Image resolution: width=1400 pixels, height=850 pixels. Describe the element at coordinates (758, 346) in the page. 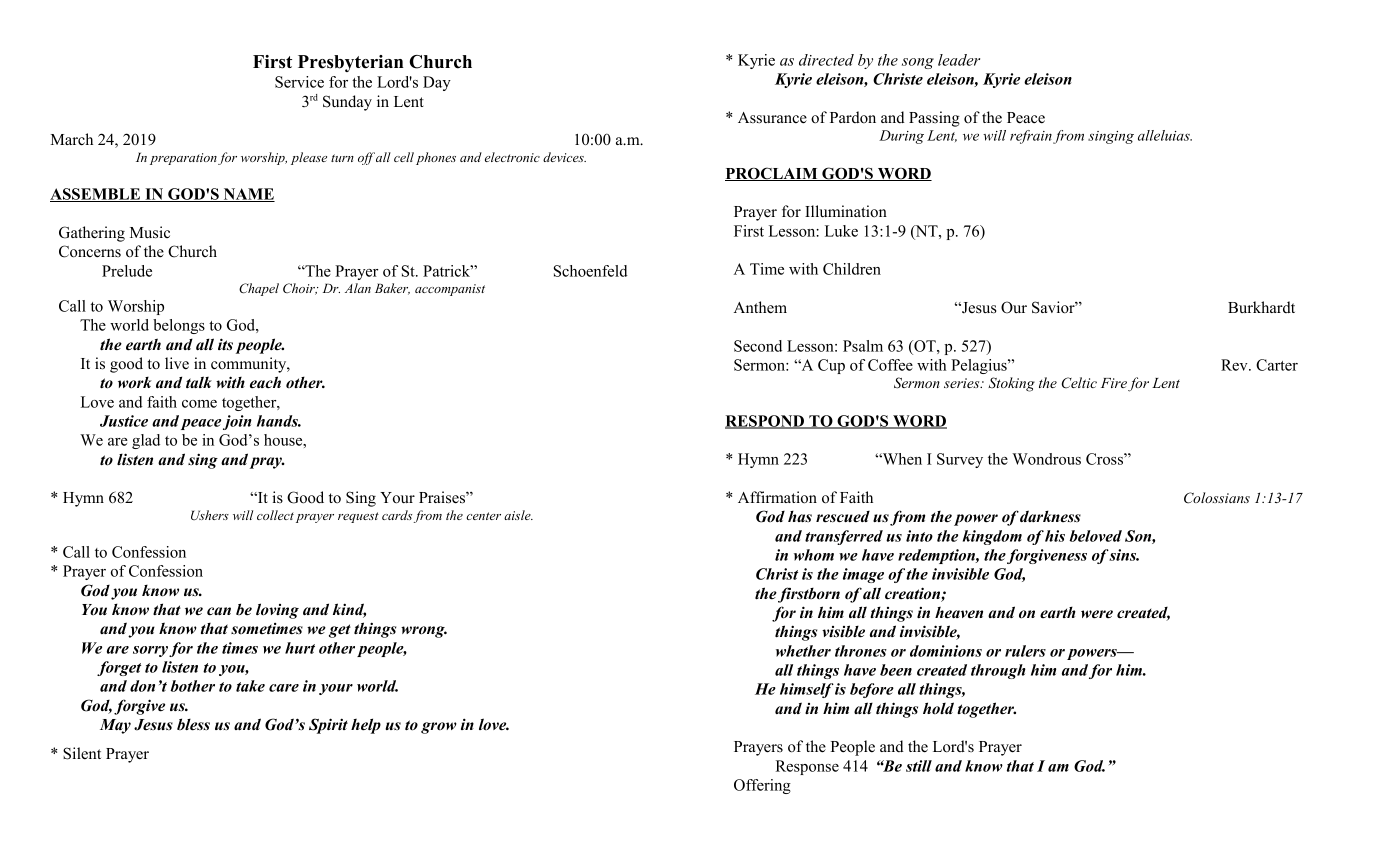

I see `Second` at that location.
